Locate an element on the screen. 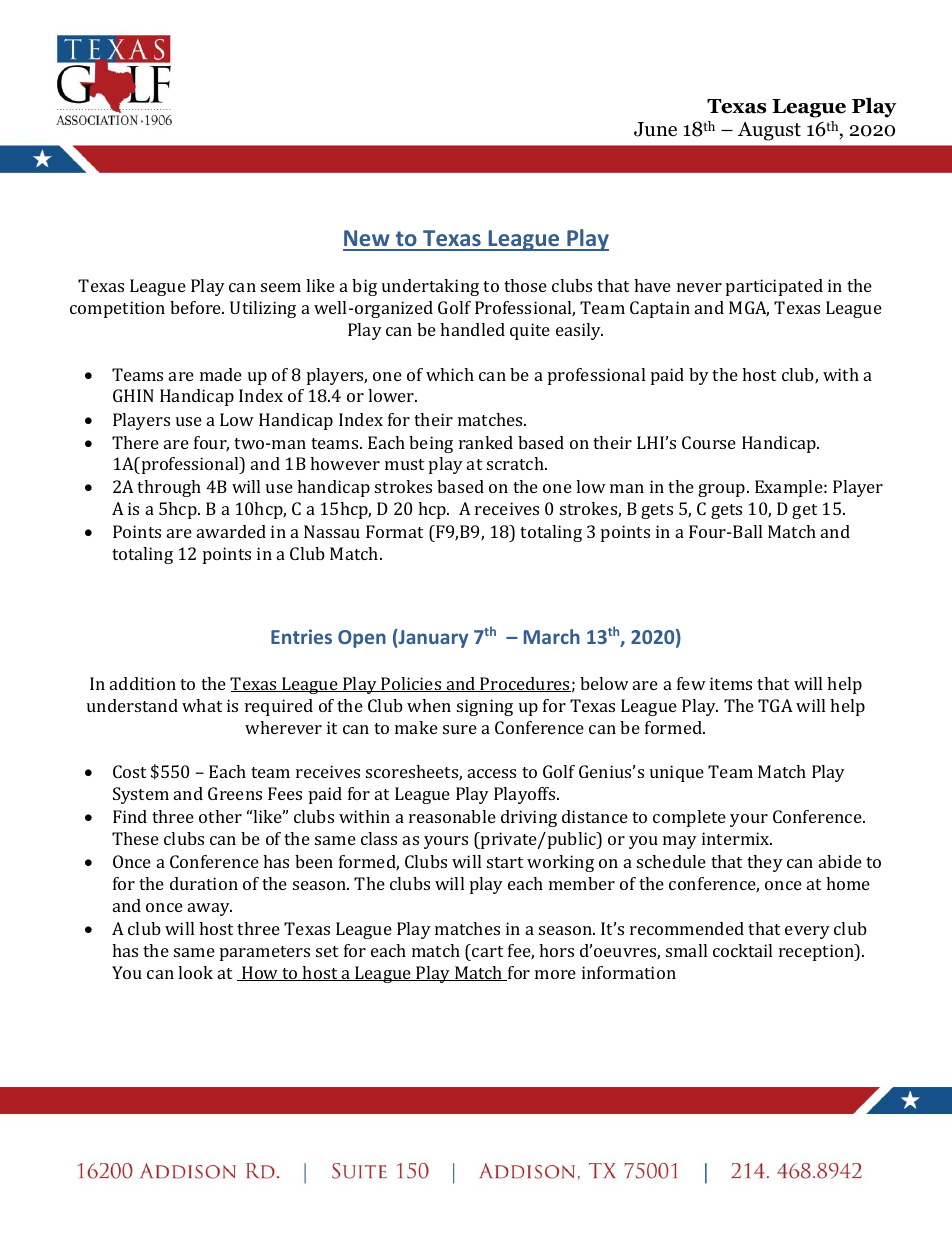 The width and height of the screenshot is (952, 1233). scratch is located at coordinates (516, 463).
